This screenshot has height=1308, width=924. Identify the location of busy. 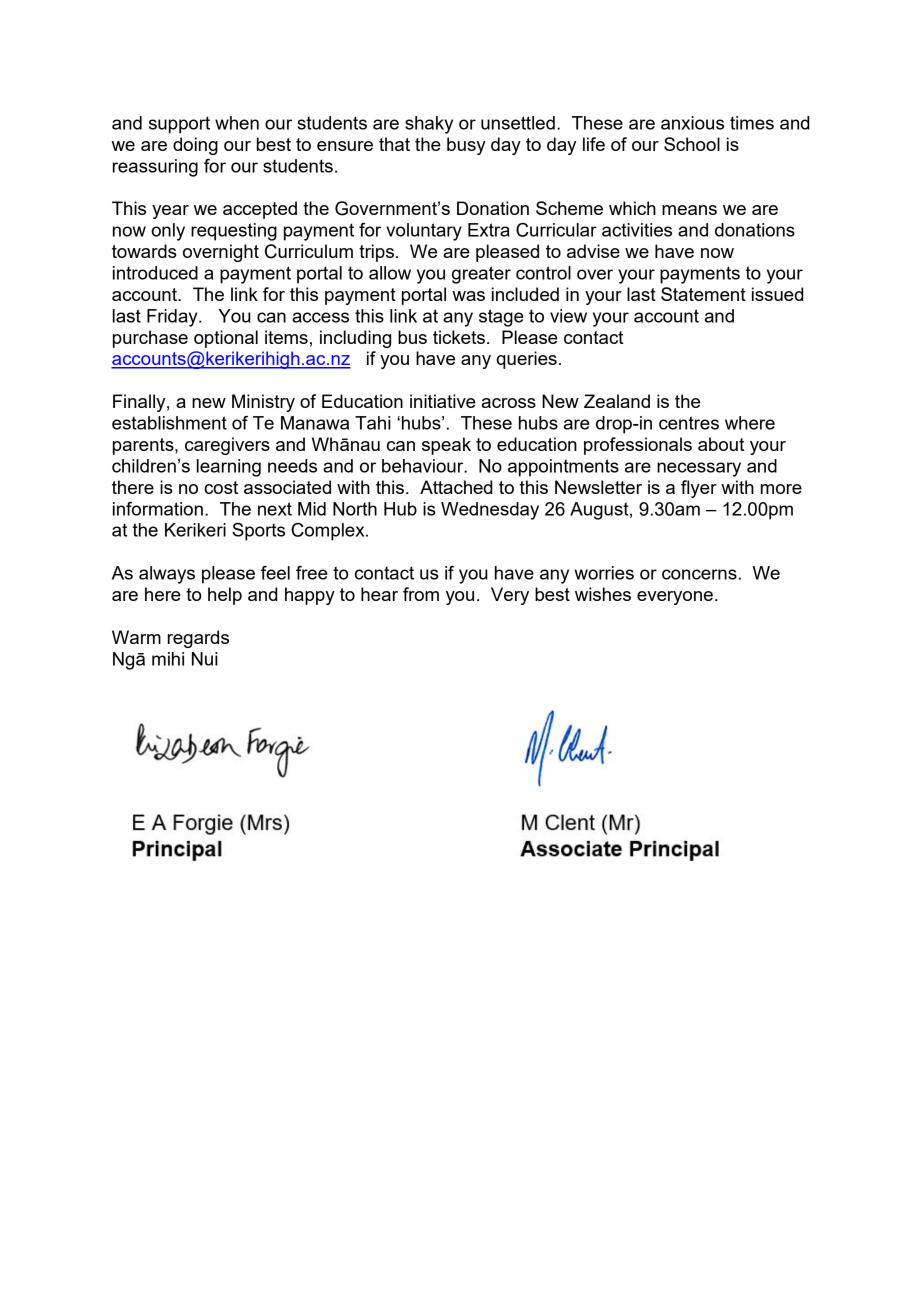
(466, 146).
